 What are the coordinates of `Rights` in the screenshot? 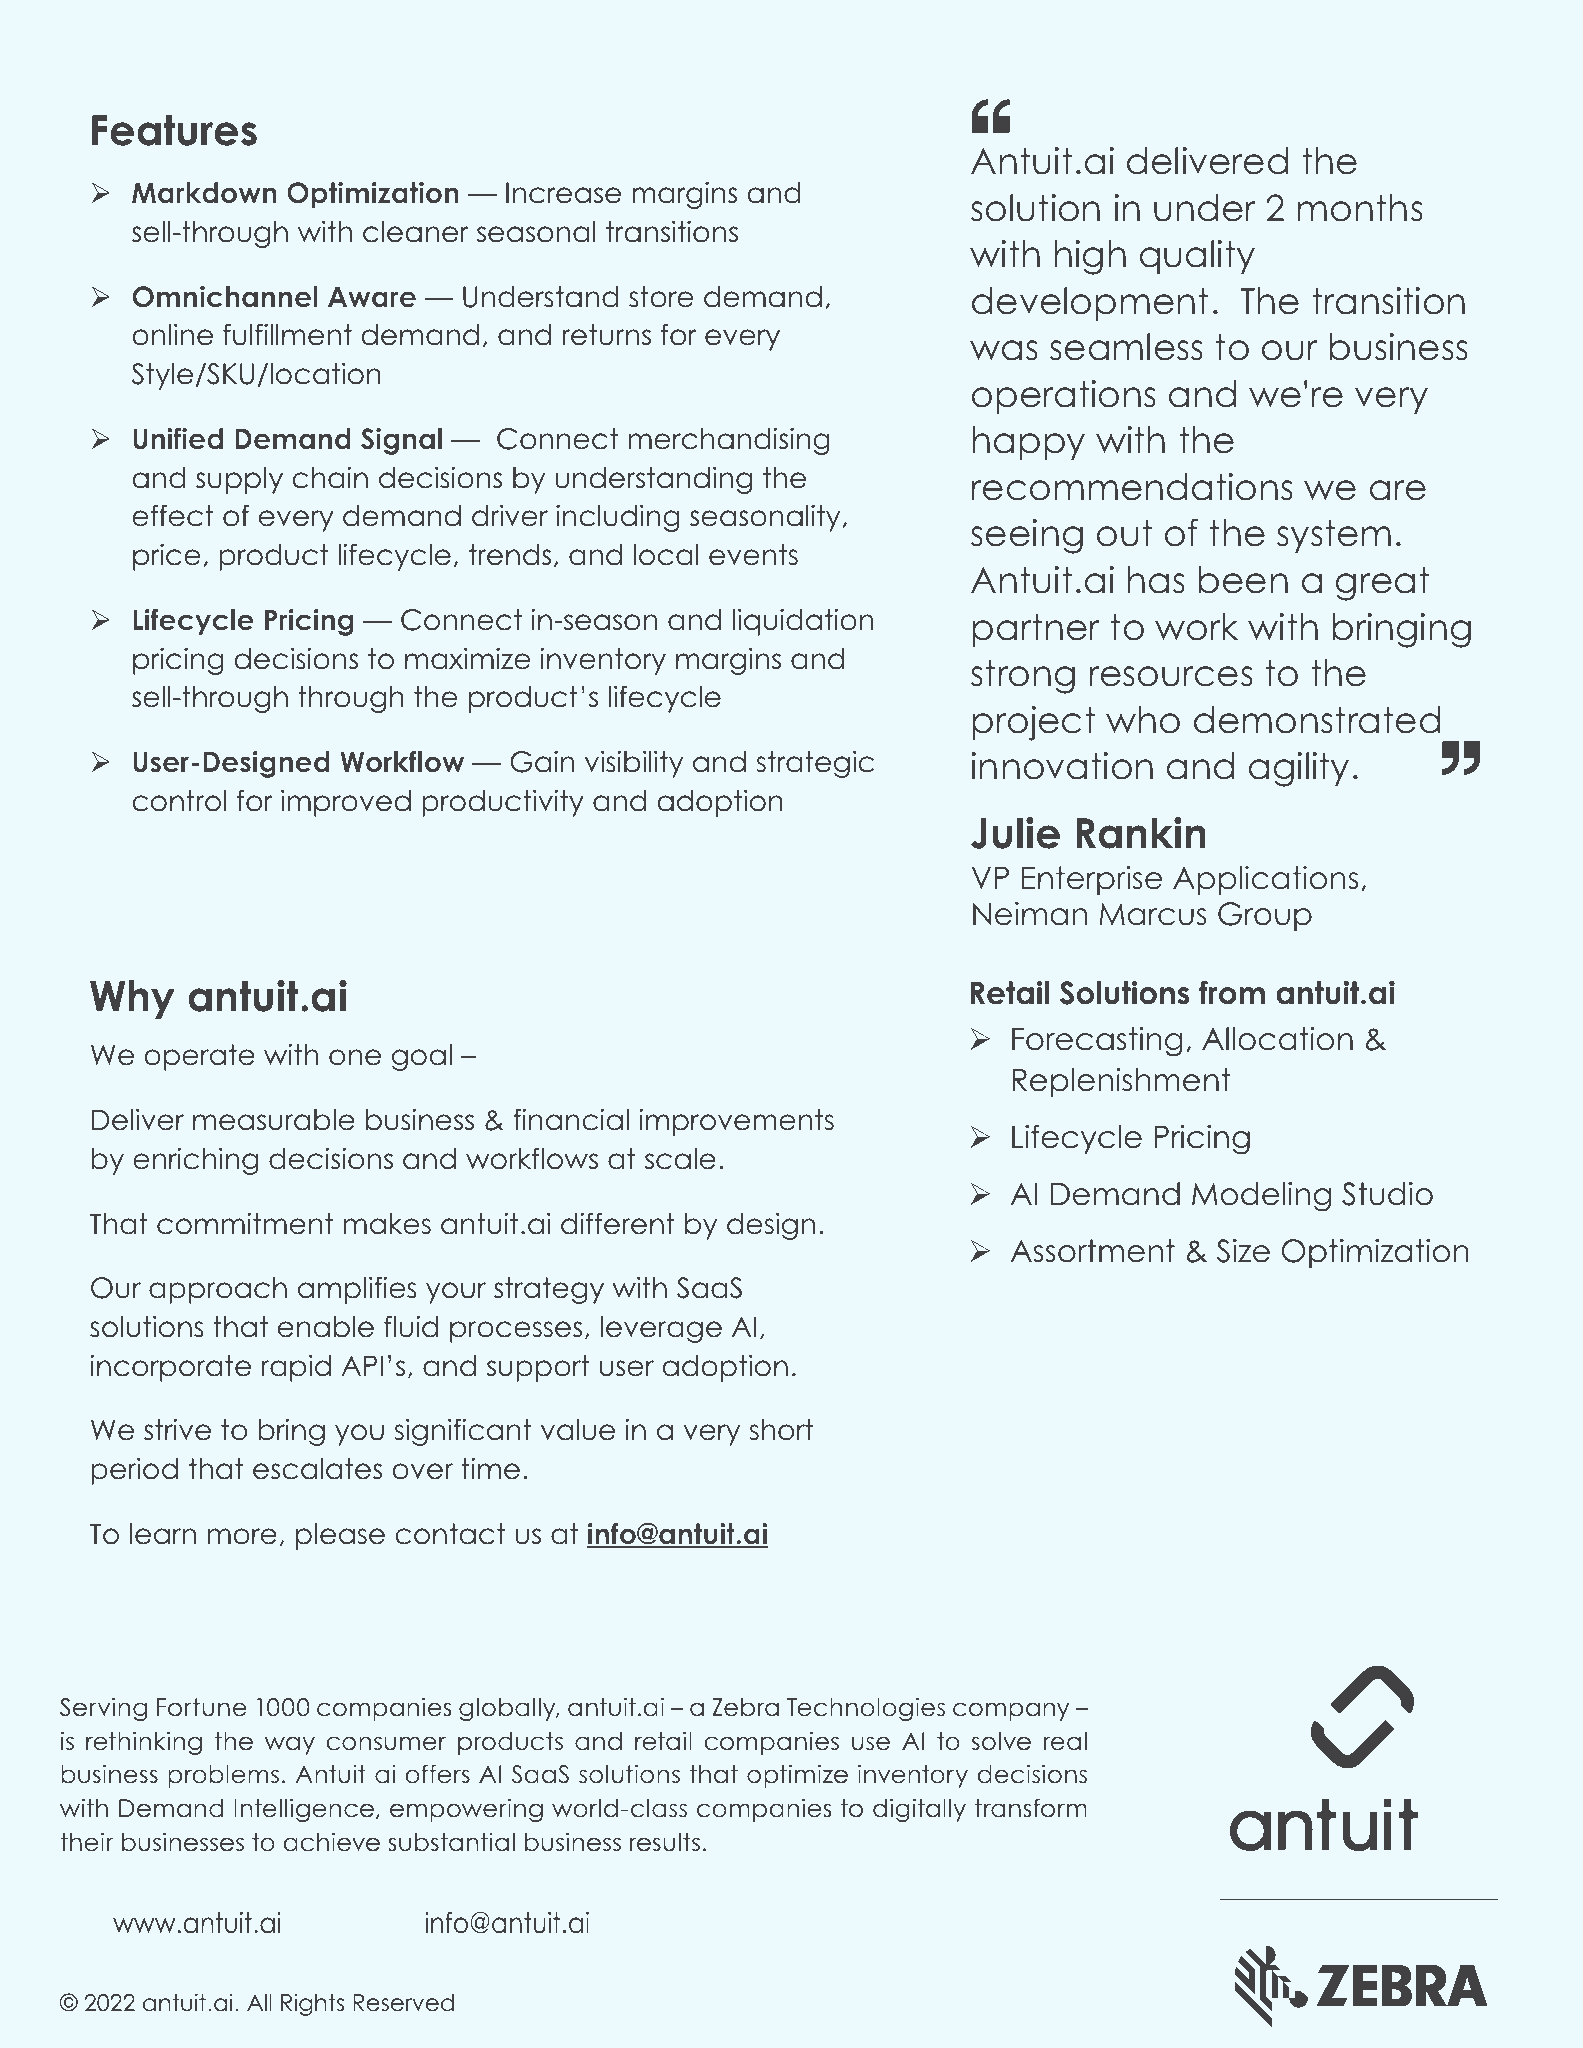 It's located at (312, 2004).
